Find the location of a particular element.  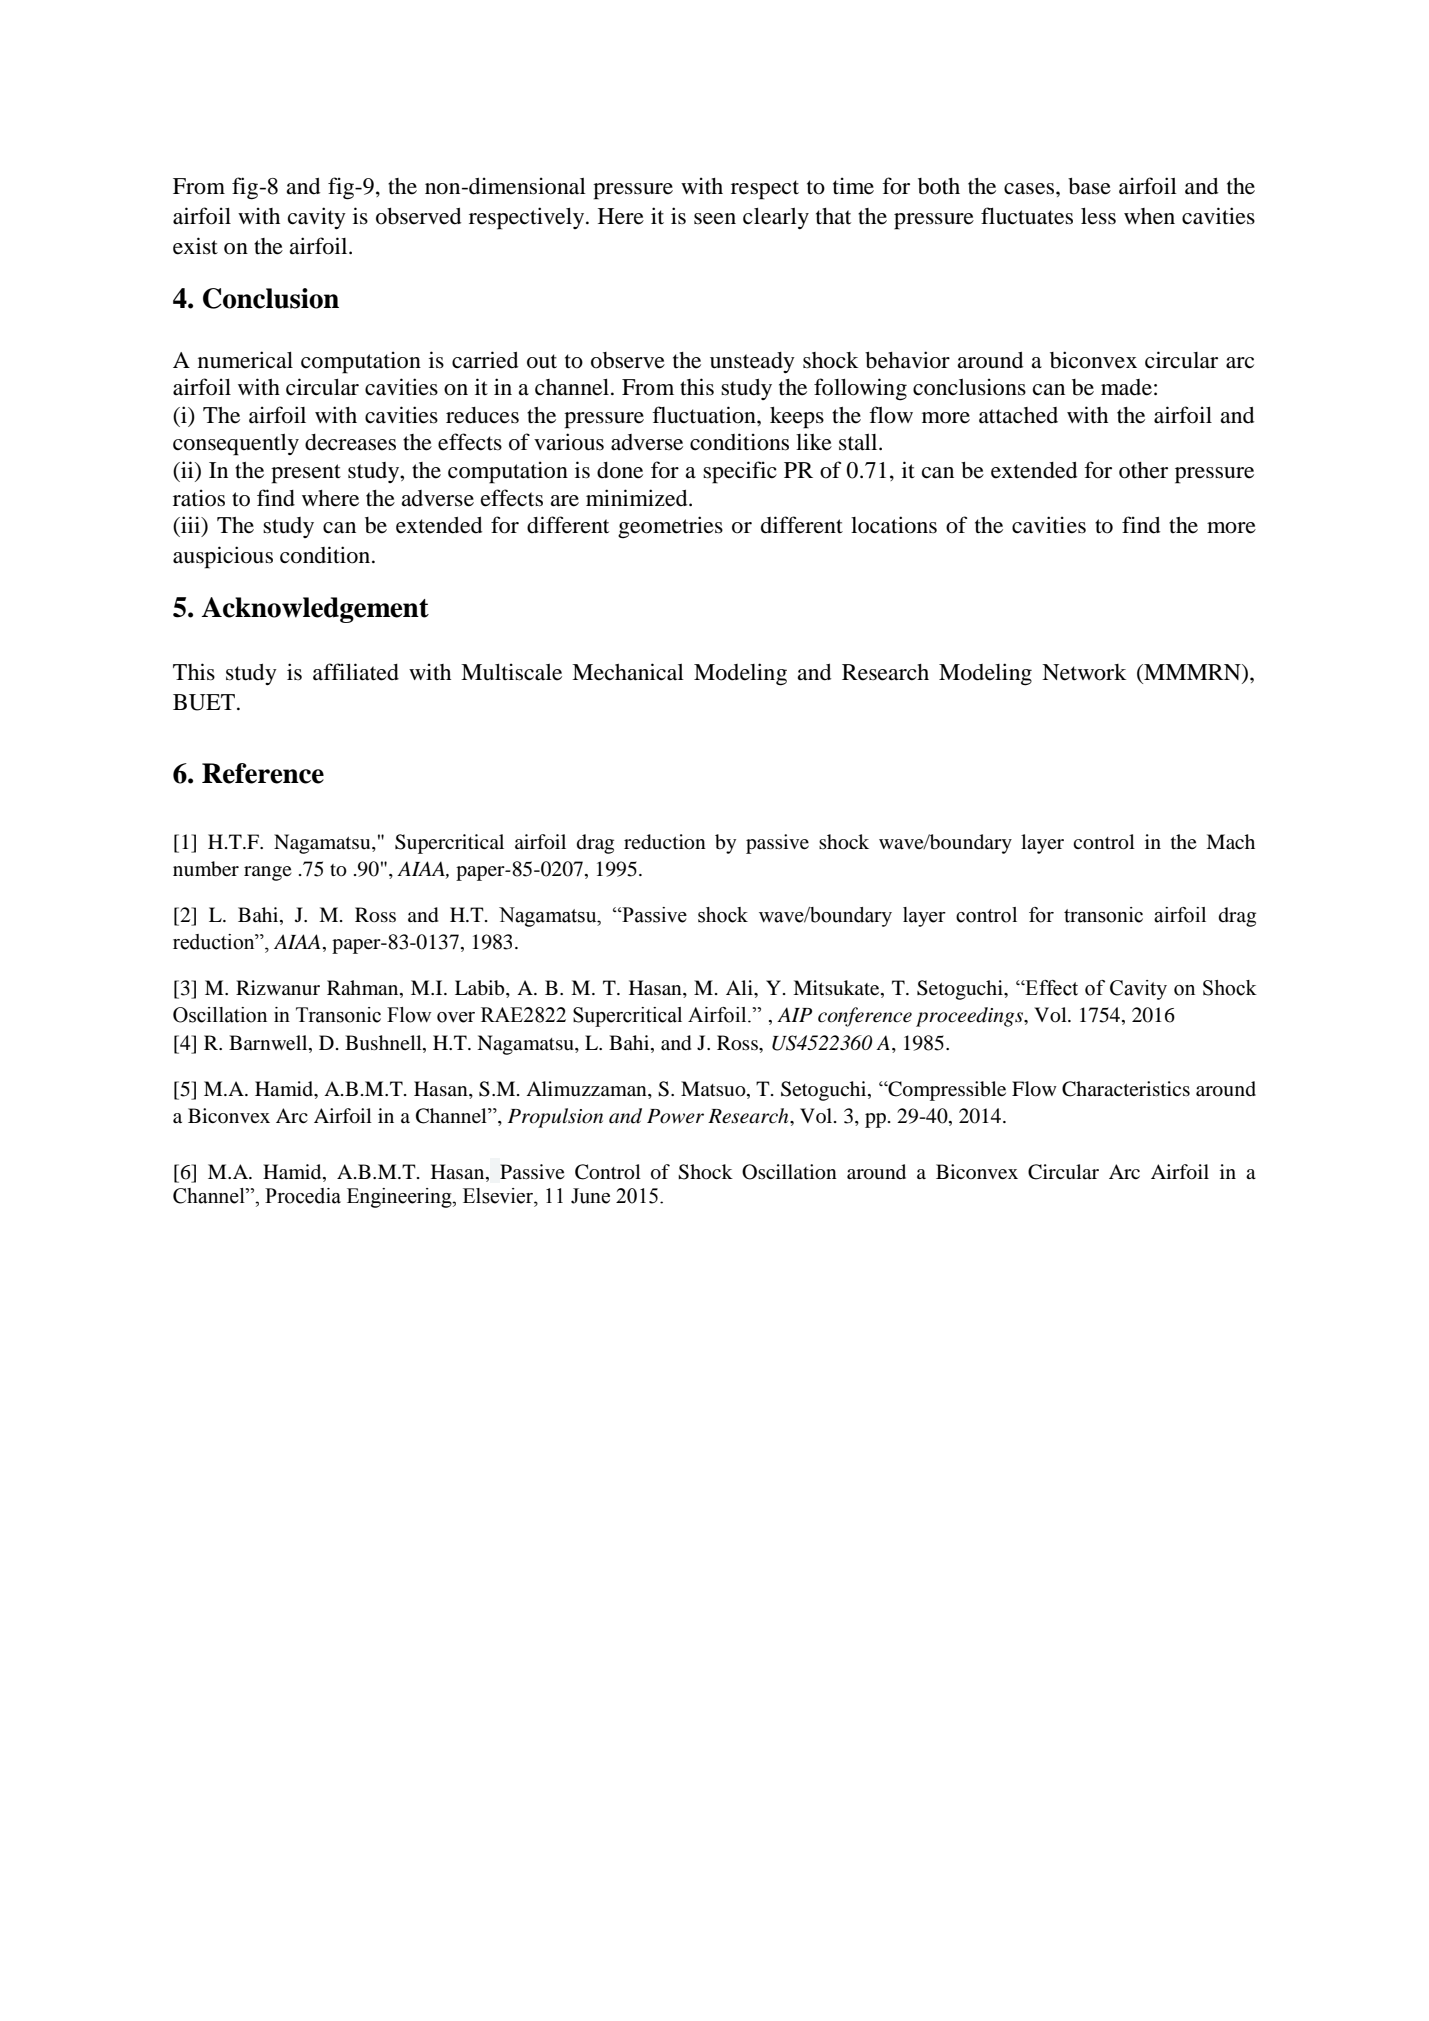

Procedia is located at coordinates (303, 1196).
